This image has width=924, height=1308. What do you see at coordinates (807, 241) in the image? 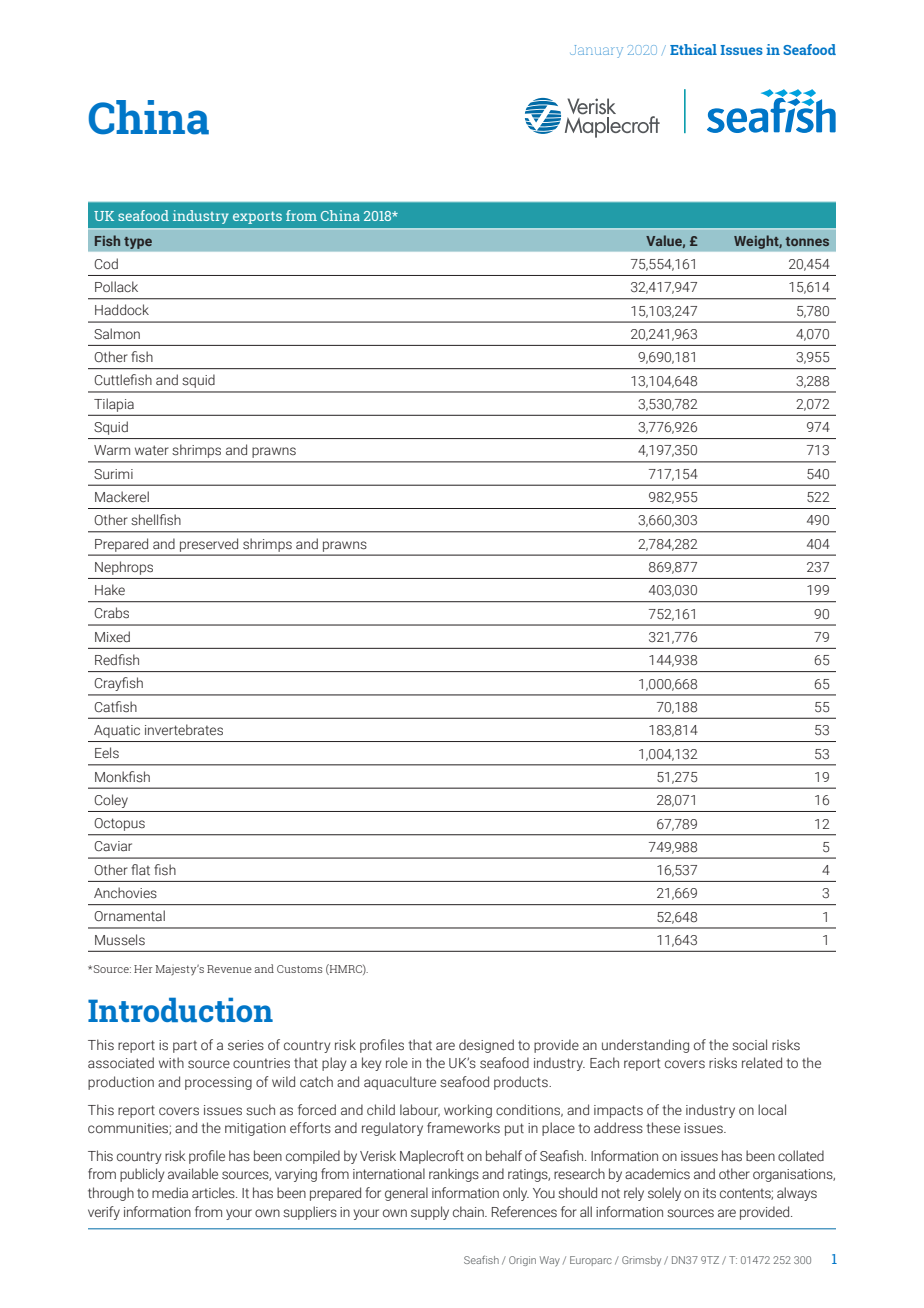
I see `tonnes` at bounding box center [807, 241].
